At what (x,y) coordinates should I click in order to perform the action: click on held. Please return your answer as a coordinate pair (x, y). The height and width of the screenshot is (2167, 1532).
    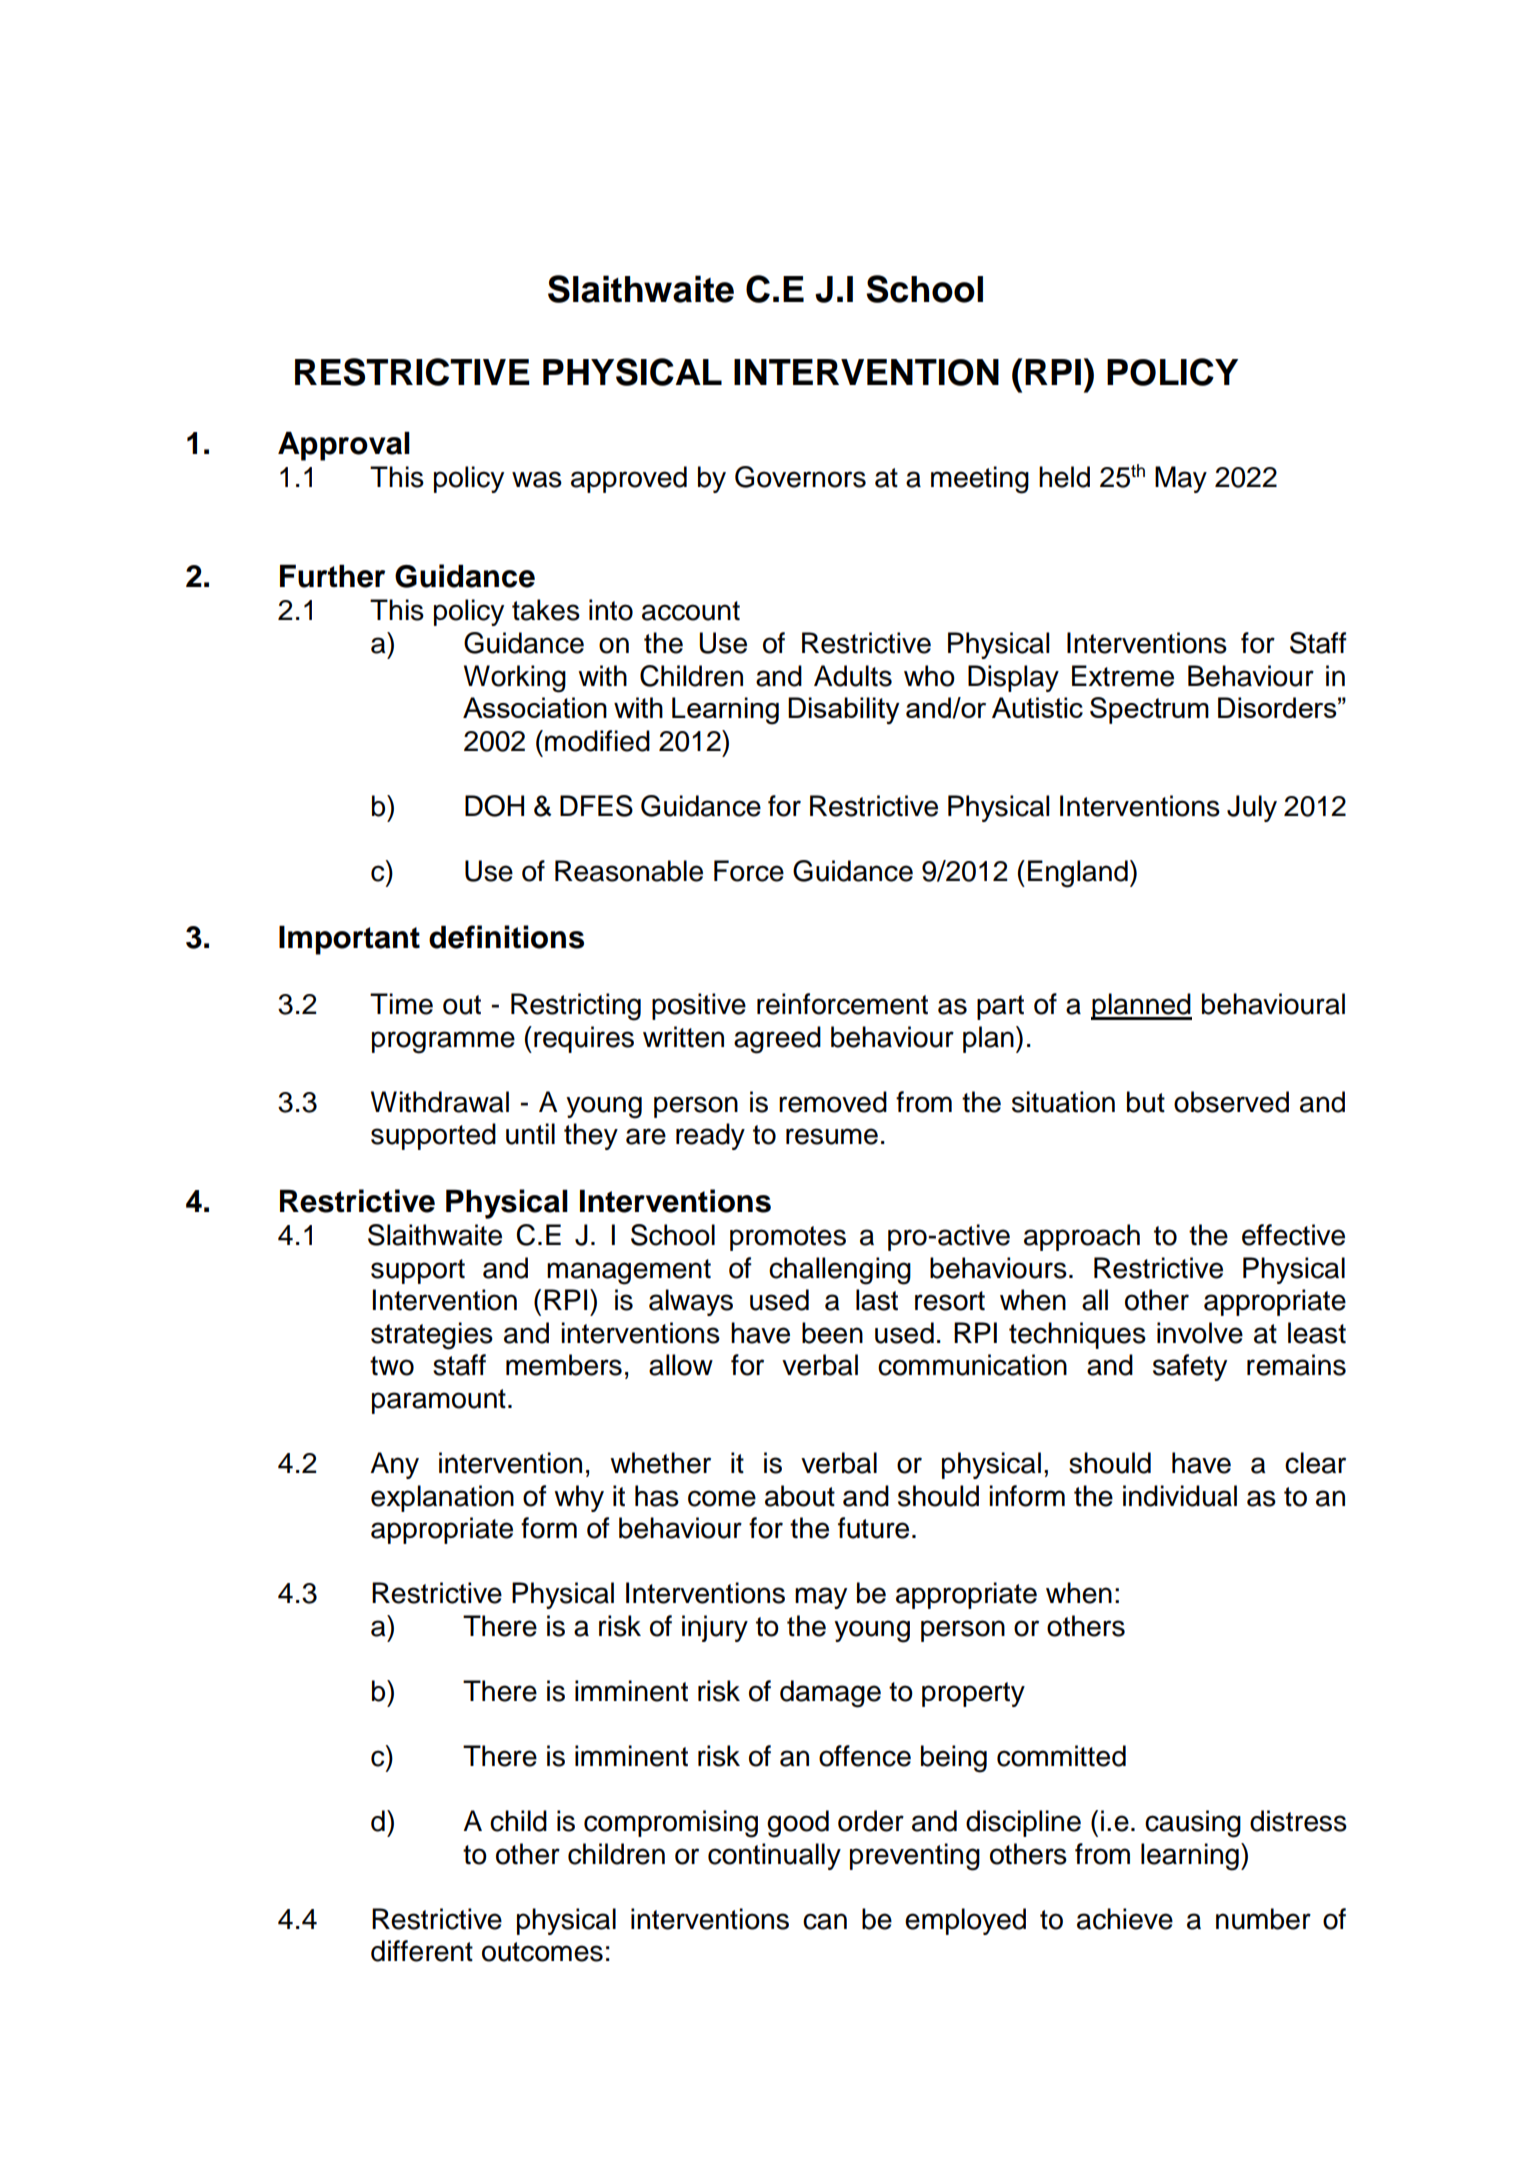
    Looking at the image, I should click on (1064, 477).
